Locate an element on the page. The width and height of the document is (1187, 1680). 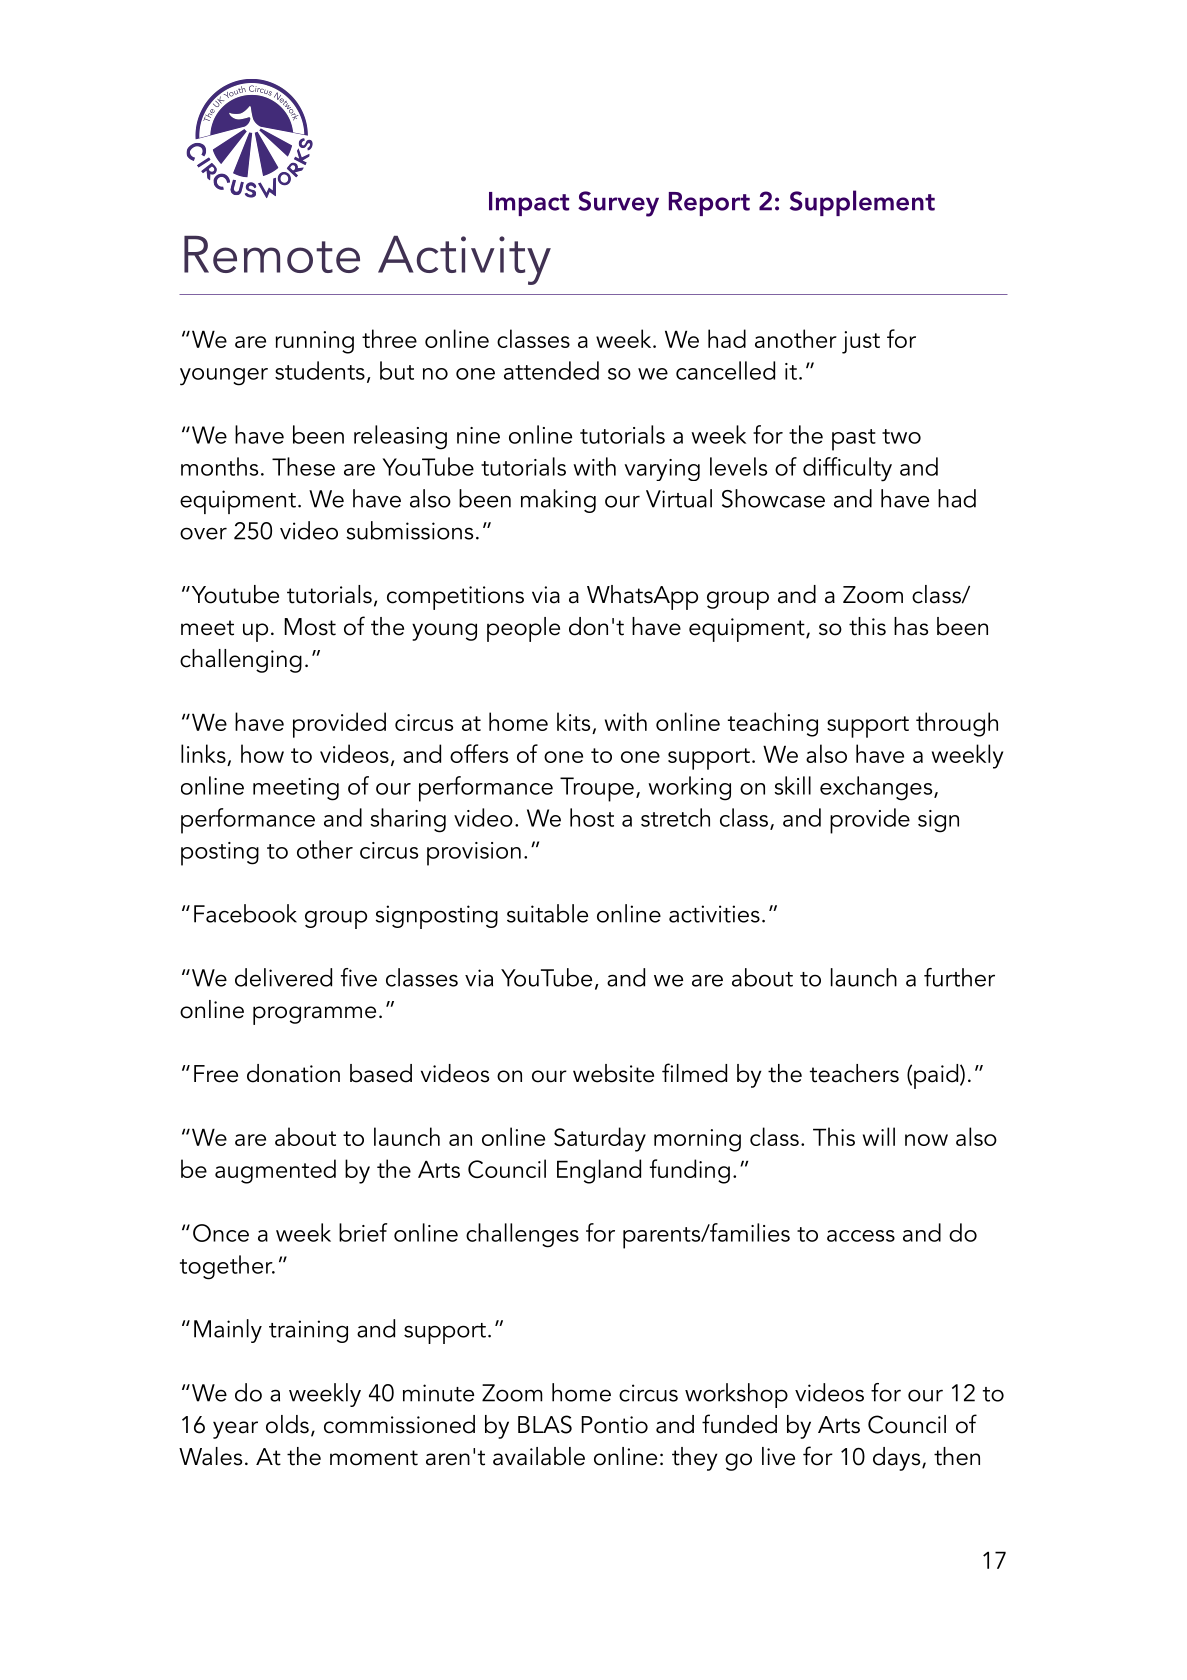
olds is located at coordinates (287, 1424).
